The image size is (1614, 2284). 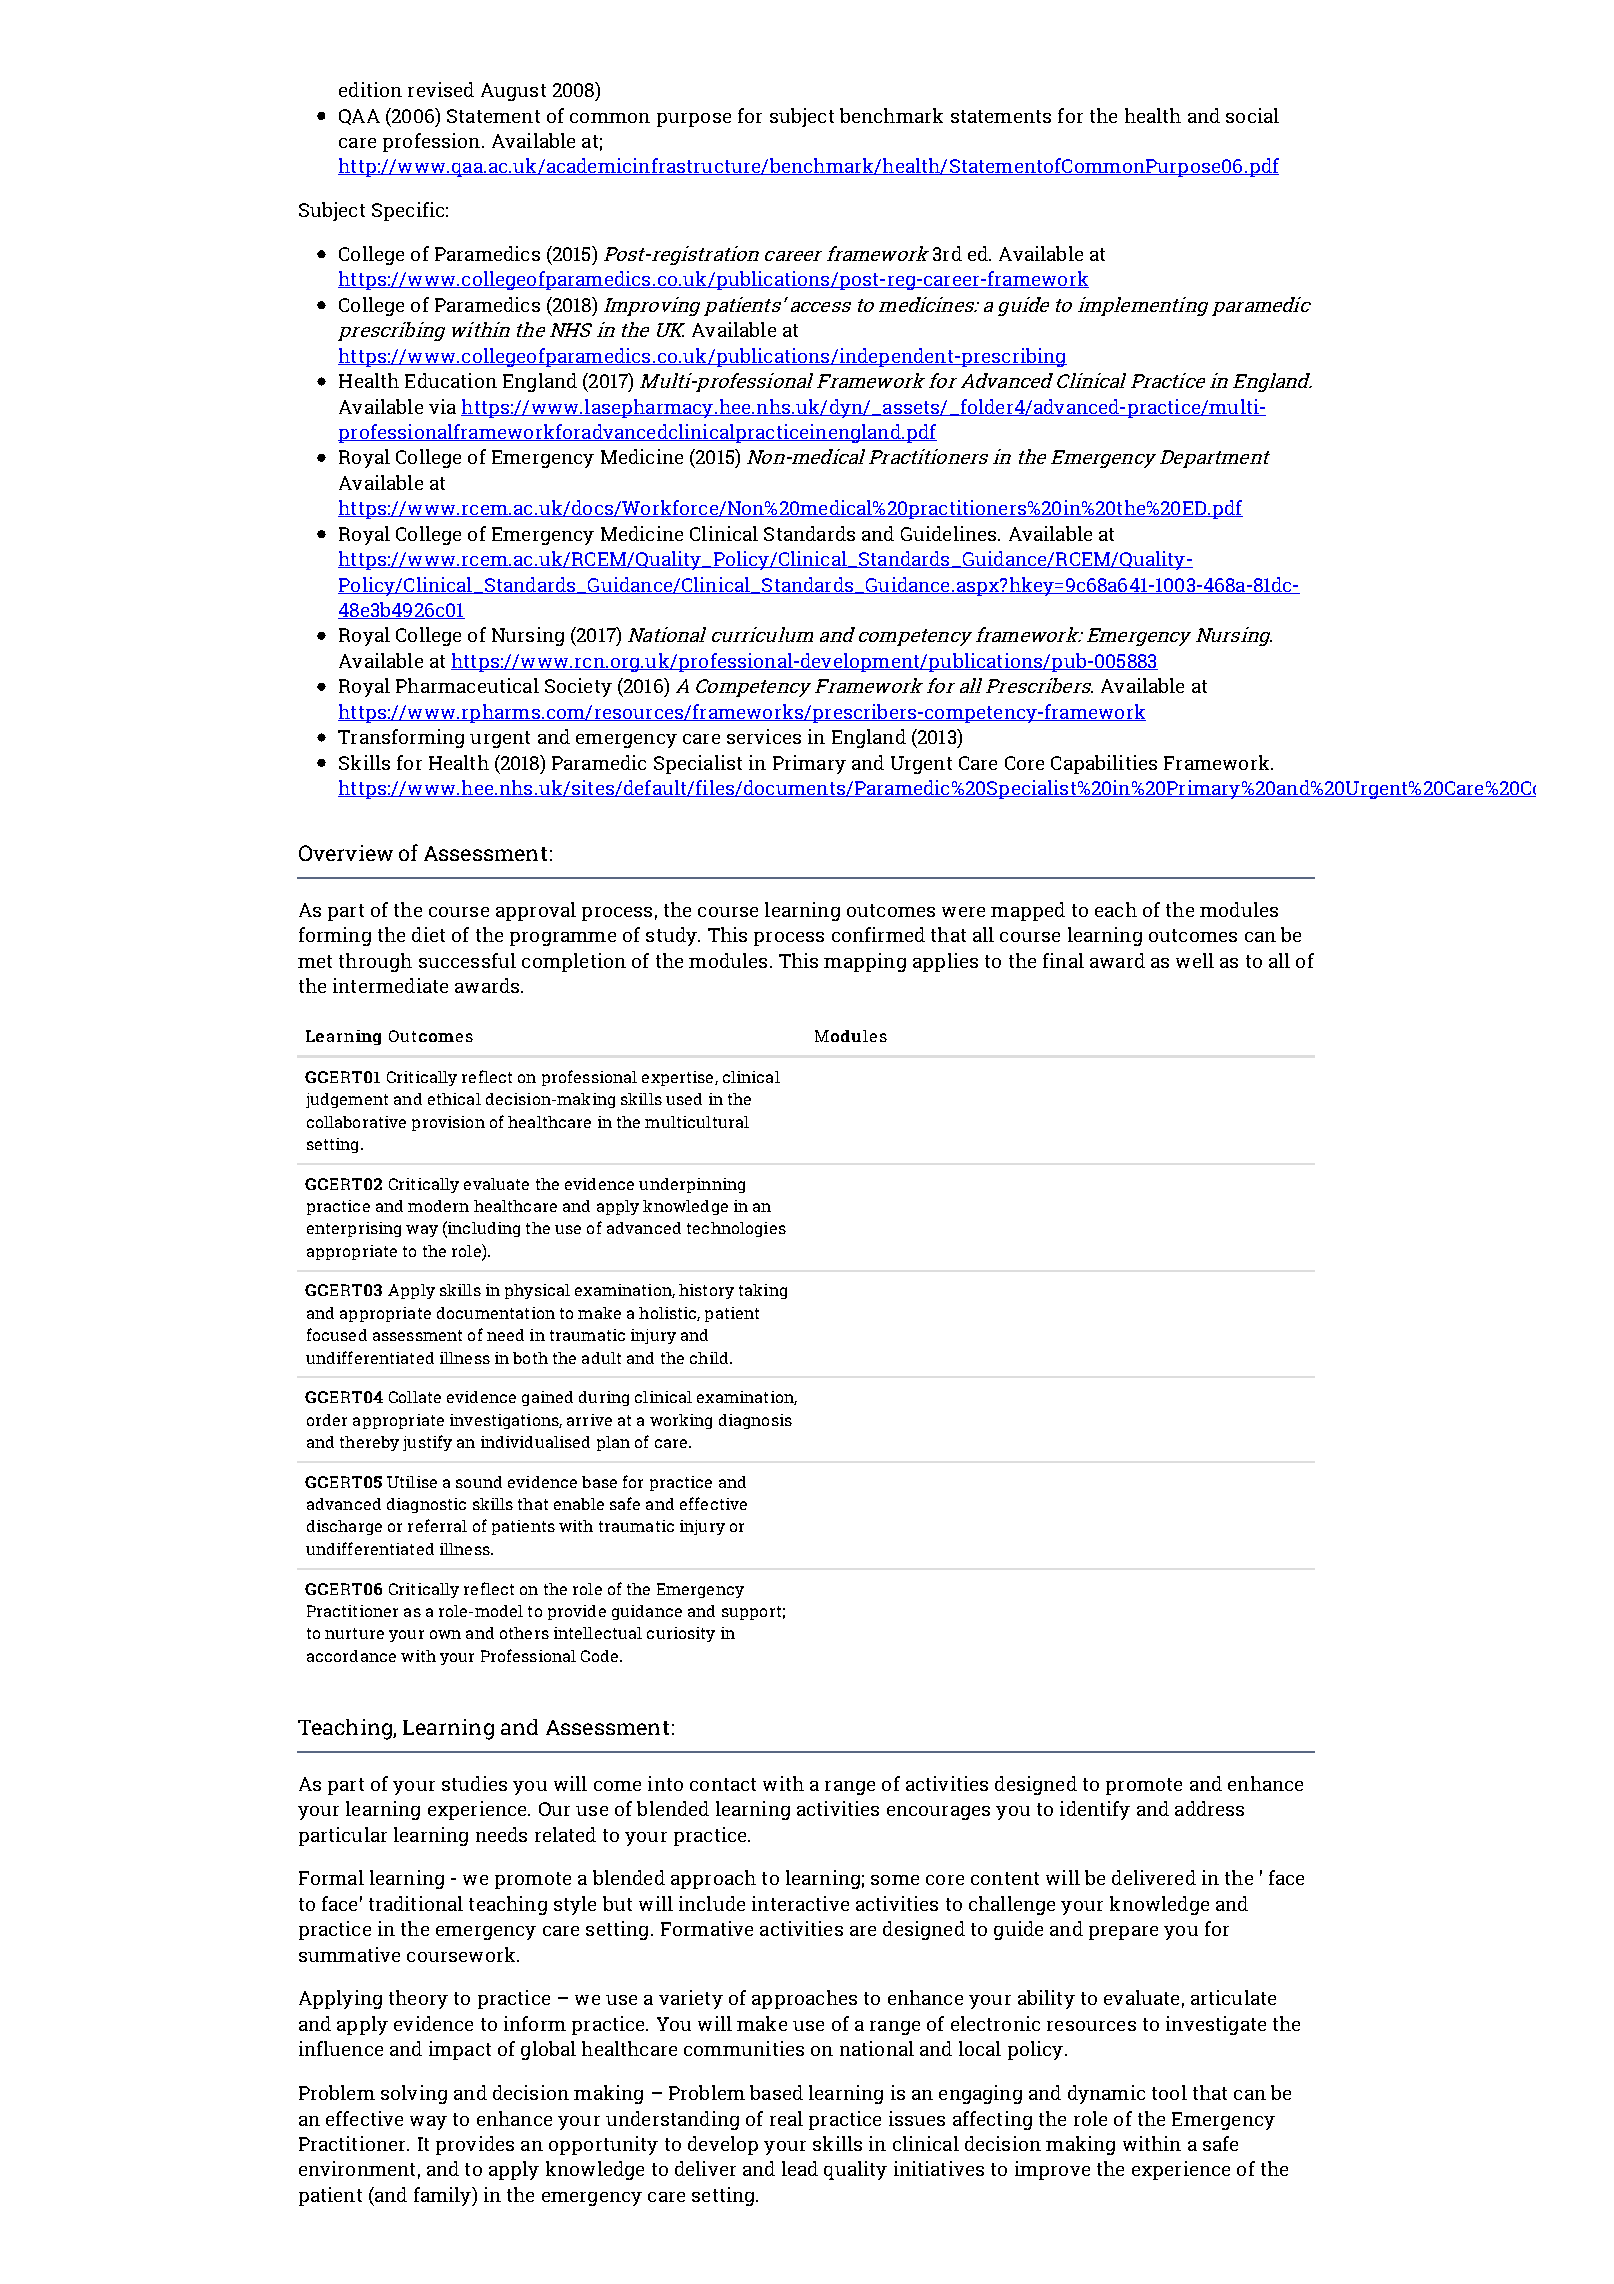 I want to click on August, so click(x=513, y=92).
